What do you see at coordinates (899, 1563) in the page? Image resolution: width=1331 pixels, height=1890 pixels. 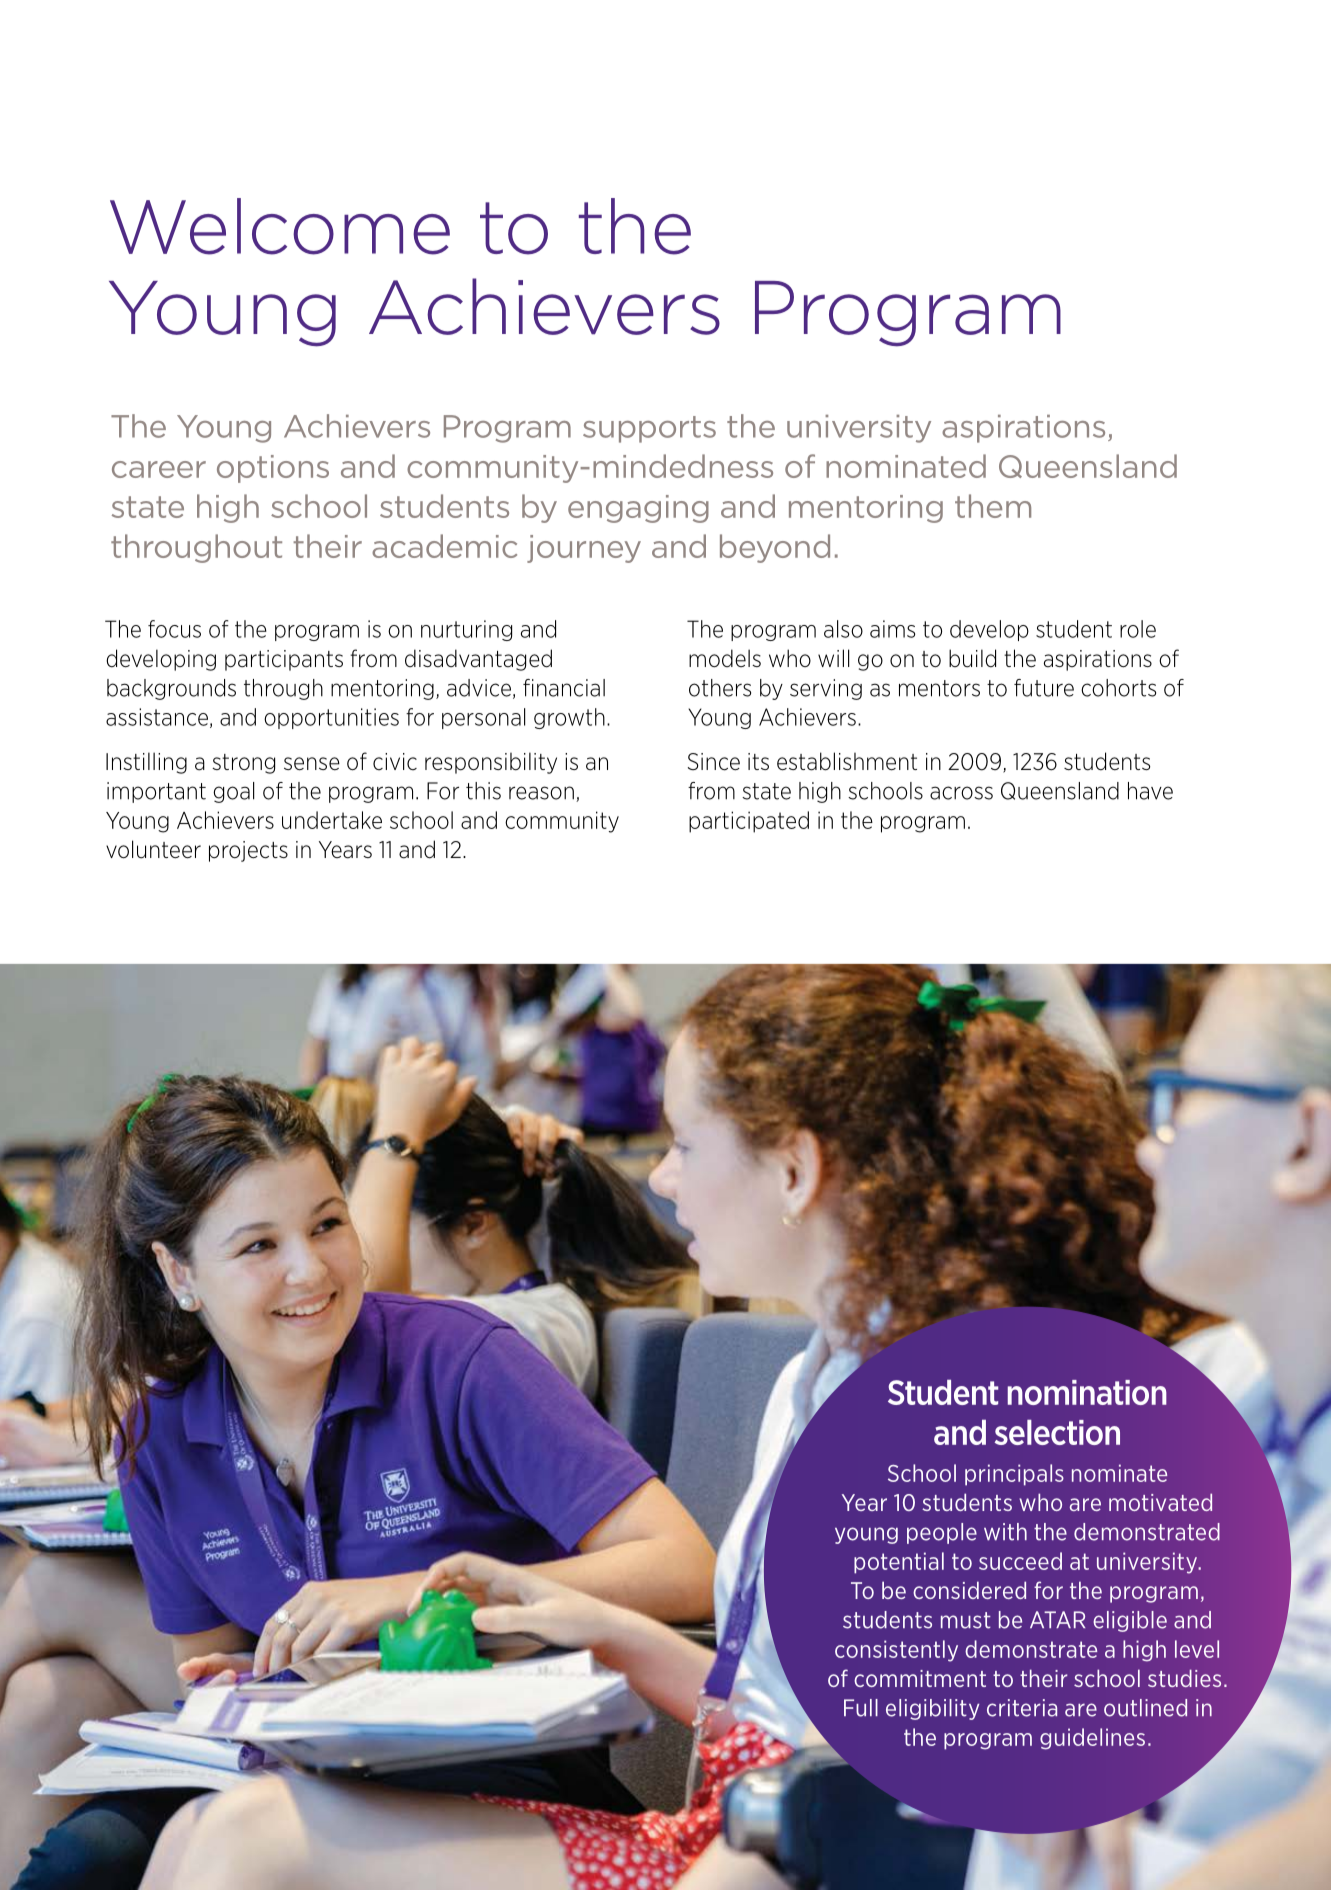 I see `potential` at bounding box center [899, 1563].
